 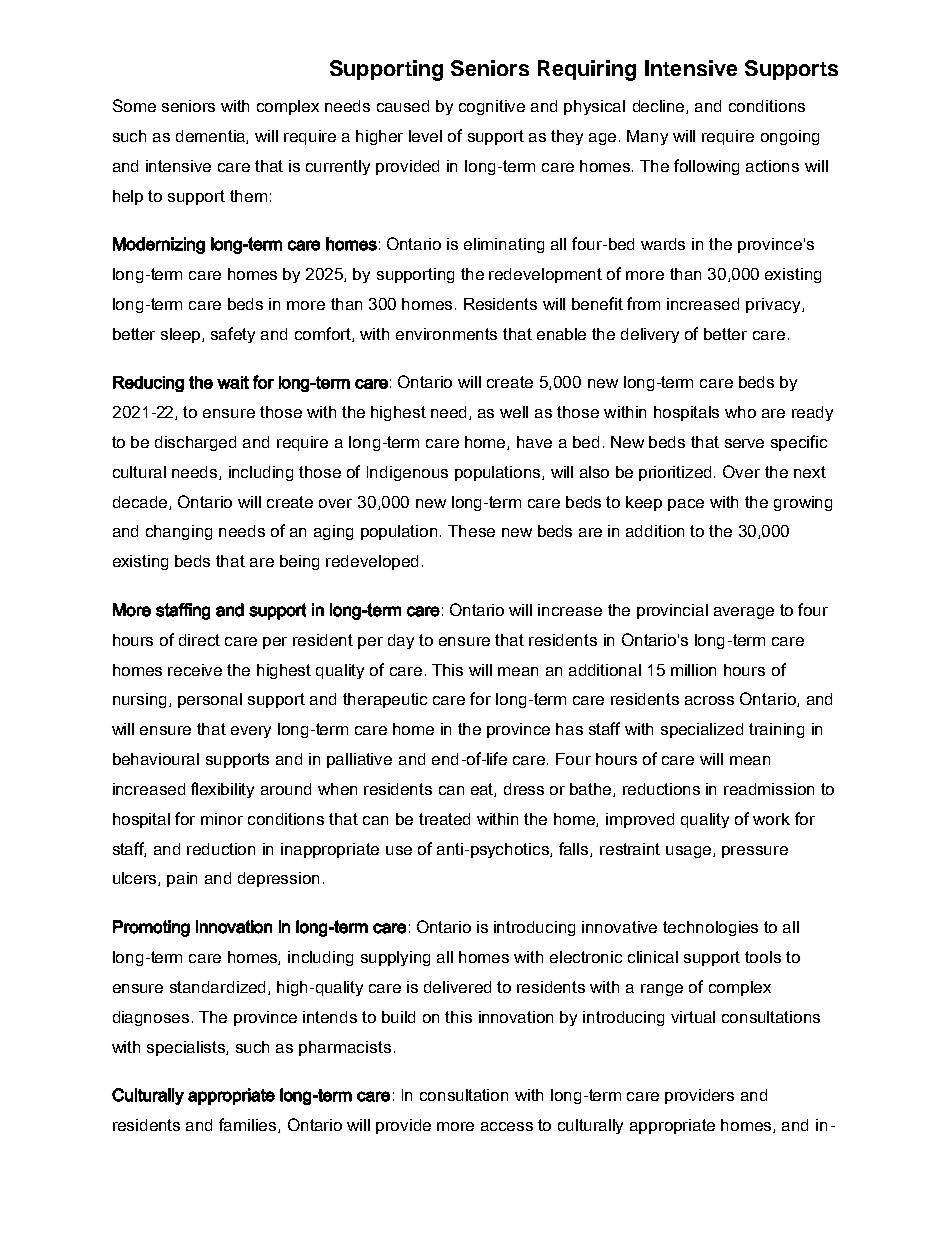 What do you see at coordinates (199, 640) in the page?
I see `direct` at bounding box center [199, 640].
